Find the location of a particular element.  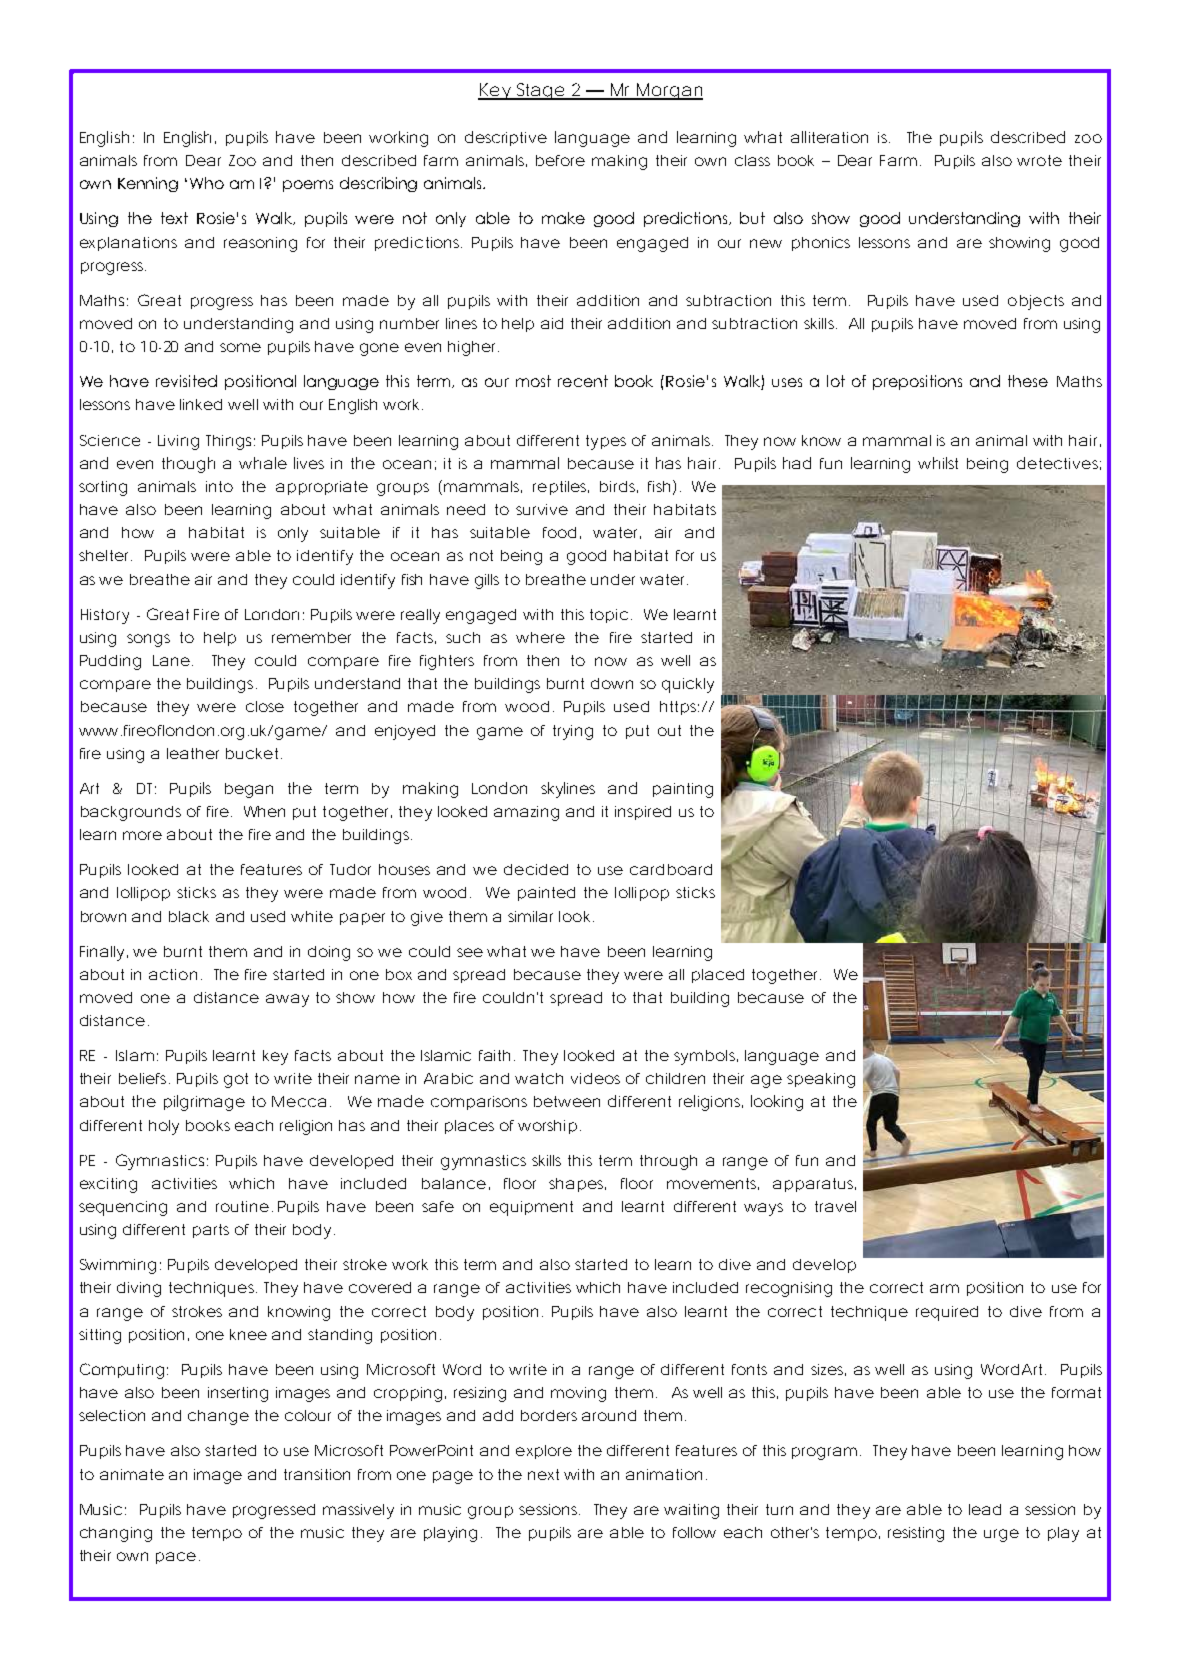

topic is located at coordinates (609, 616).
